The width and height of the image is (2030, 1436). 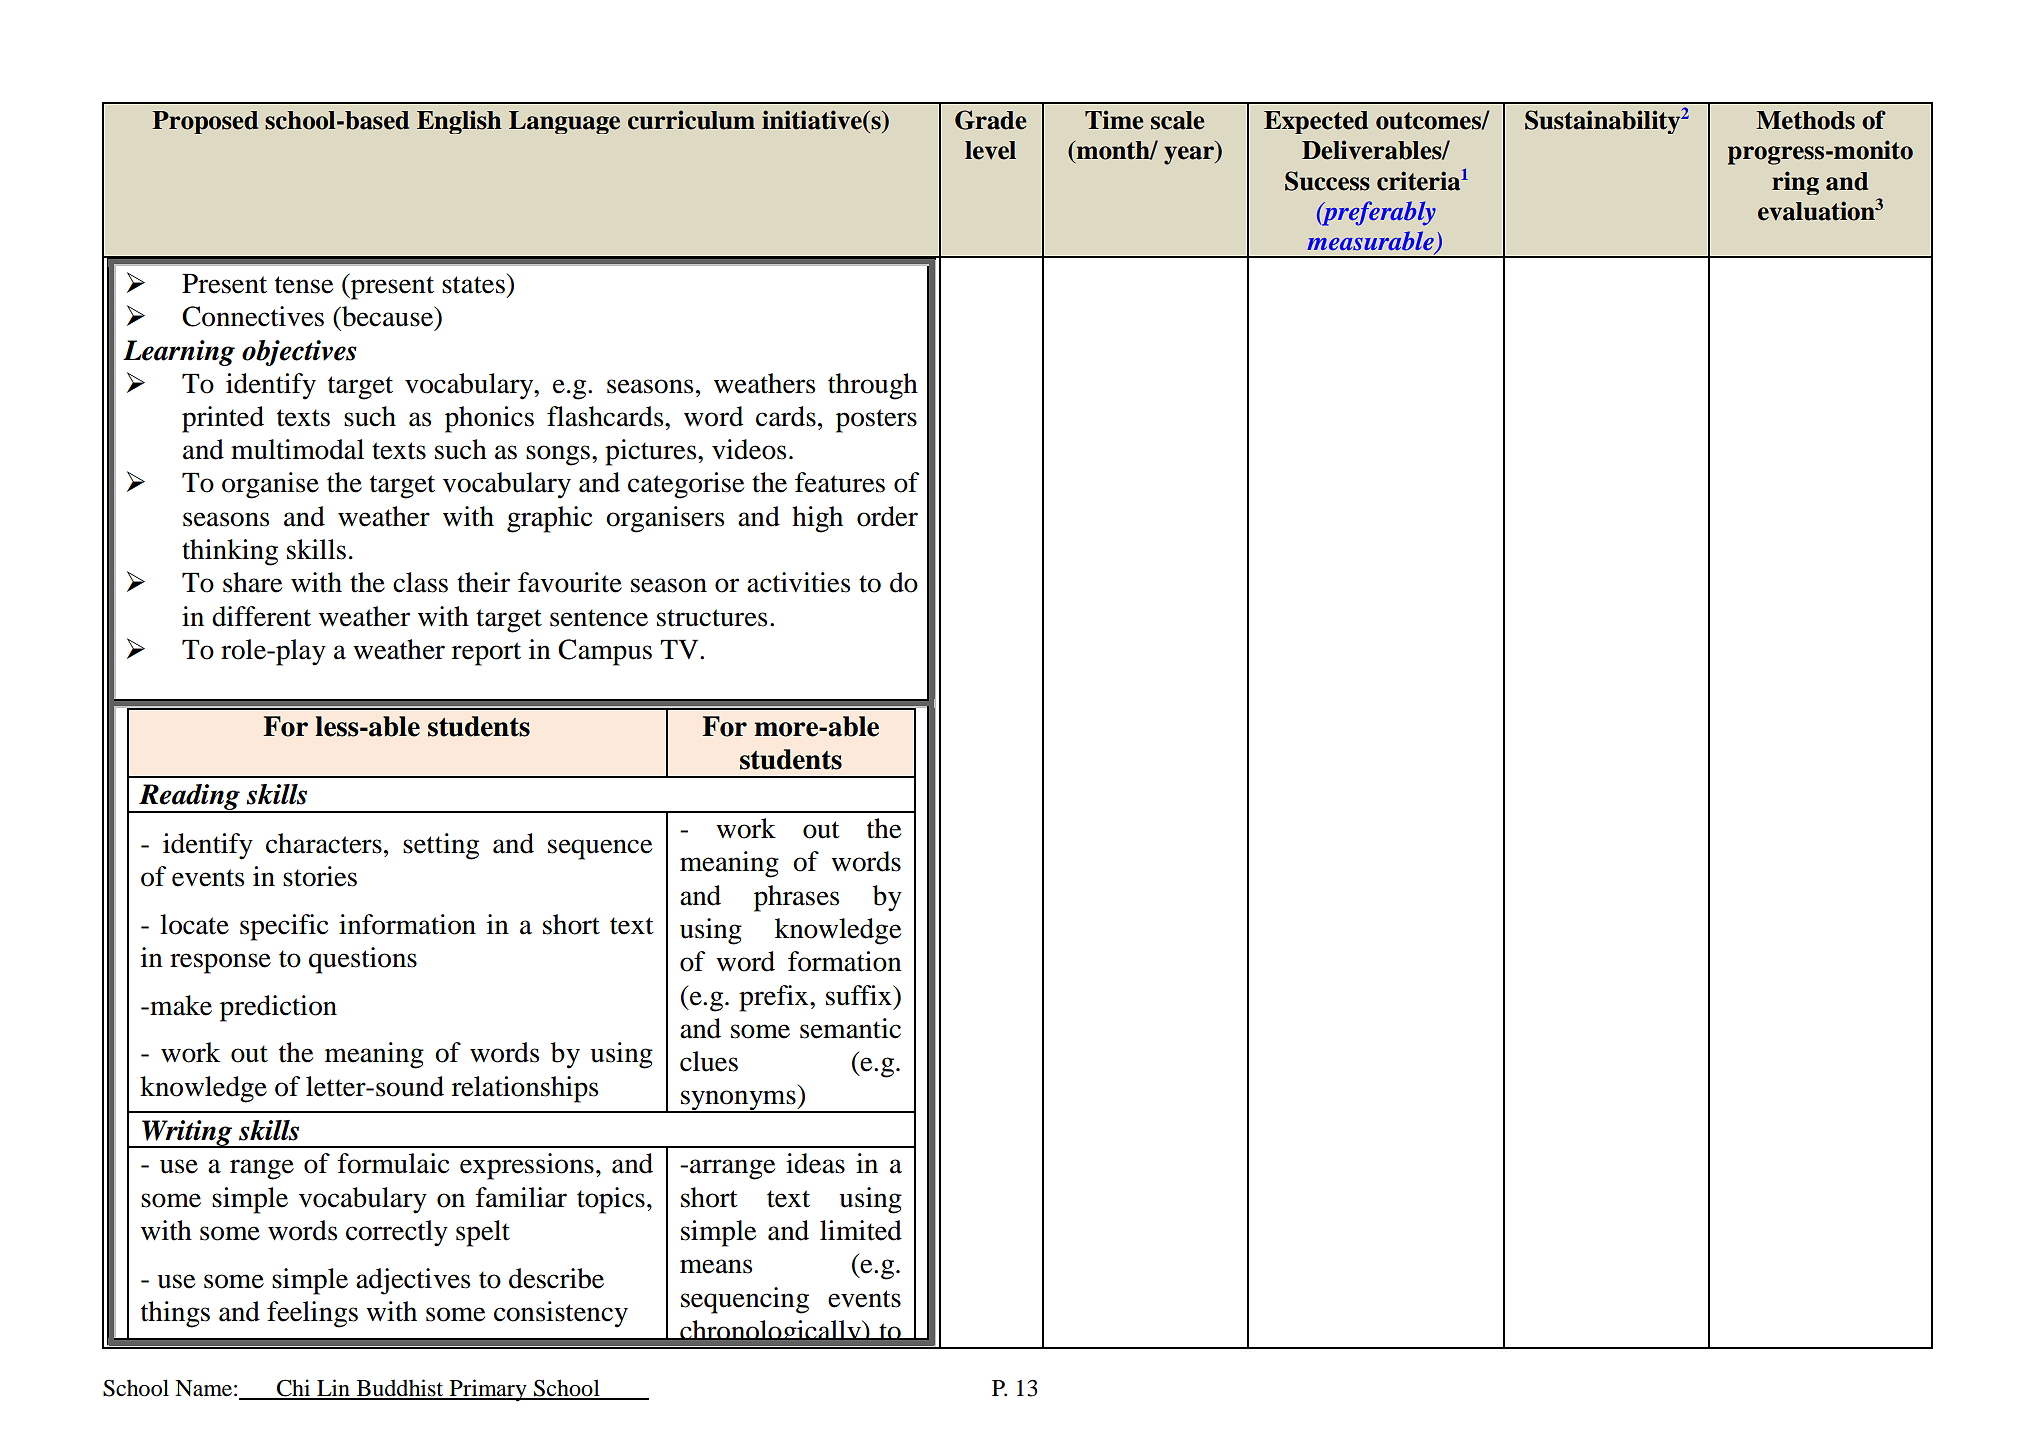 I want to click on semantic, so click(x=850, y=1028).
